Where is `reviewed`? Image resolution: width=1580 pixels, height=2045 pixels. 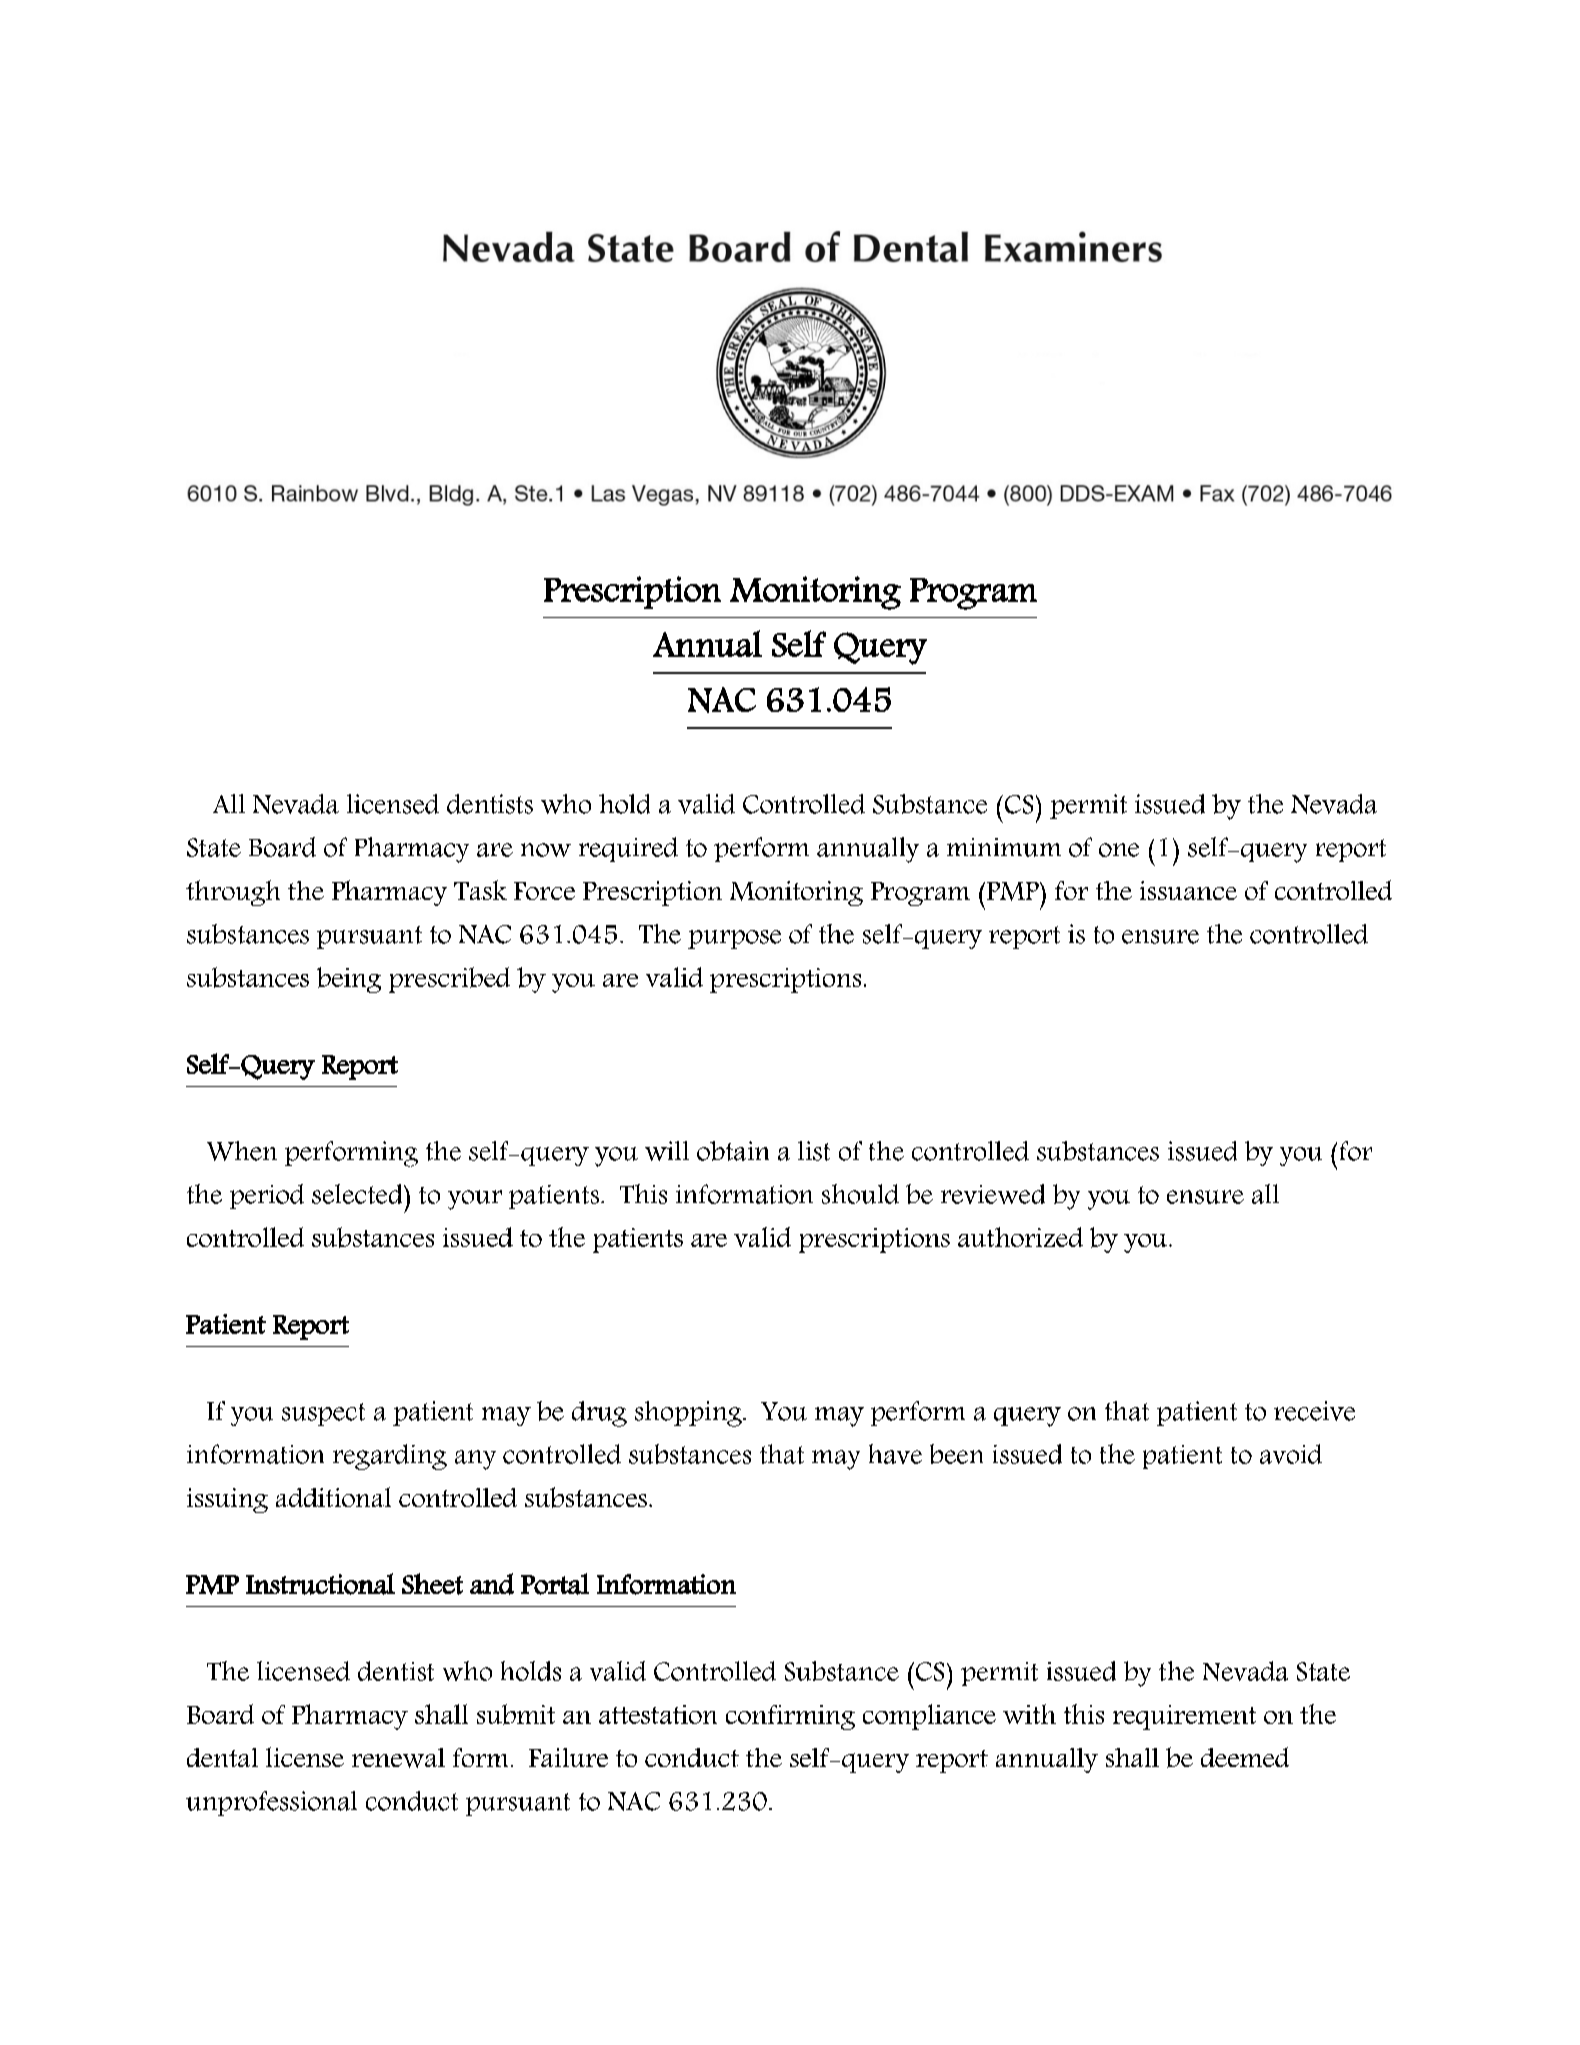
reviewed is located at coordinates (993, 1194).
